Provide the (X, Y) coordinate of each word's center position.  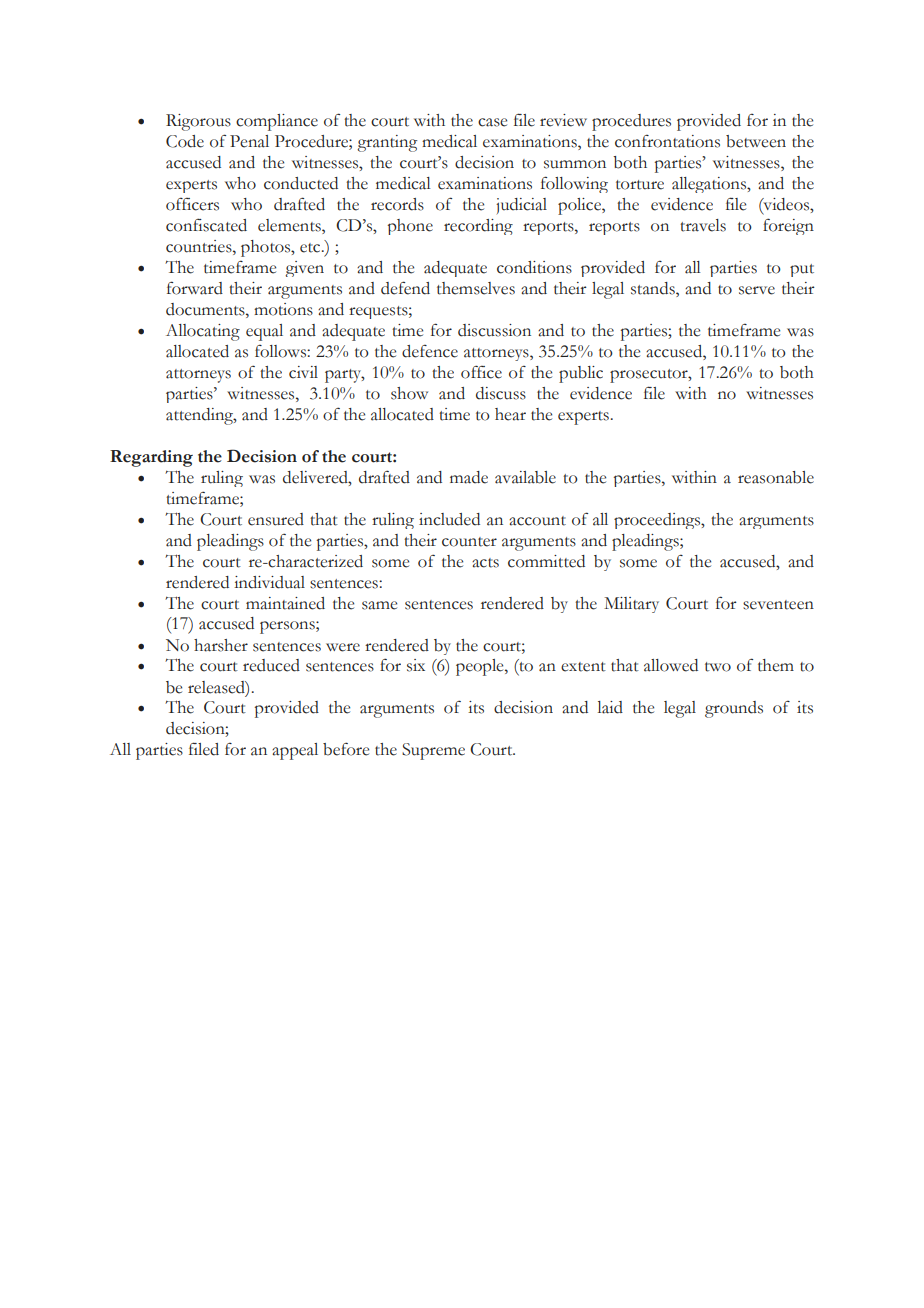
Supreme (433, 751)
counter (469, 542)
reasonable (776, 477)
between (756, 141)
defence (430, 351)
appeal (295, 751)
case (492, 122)
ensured (276, 519)
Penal (249, 141)
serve (757, 290)
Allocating (203, 332)
